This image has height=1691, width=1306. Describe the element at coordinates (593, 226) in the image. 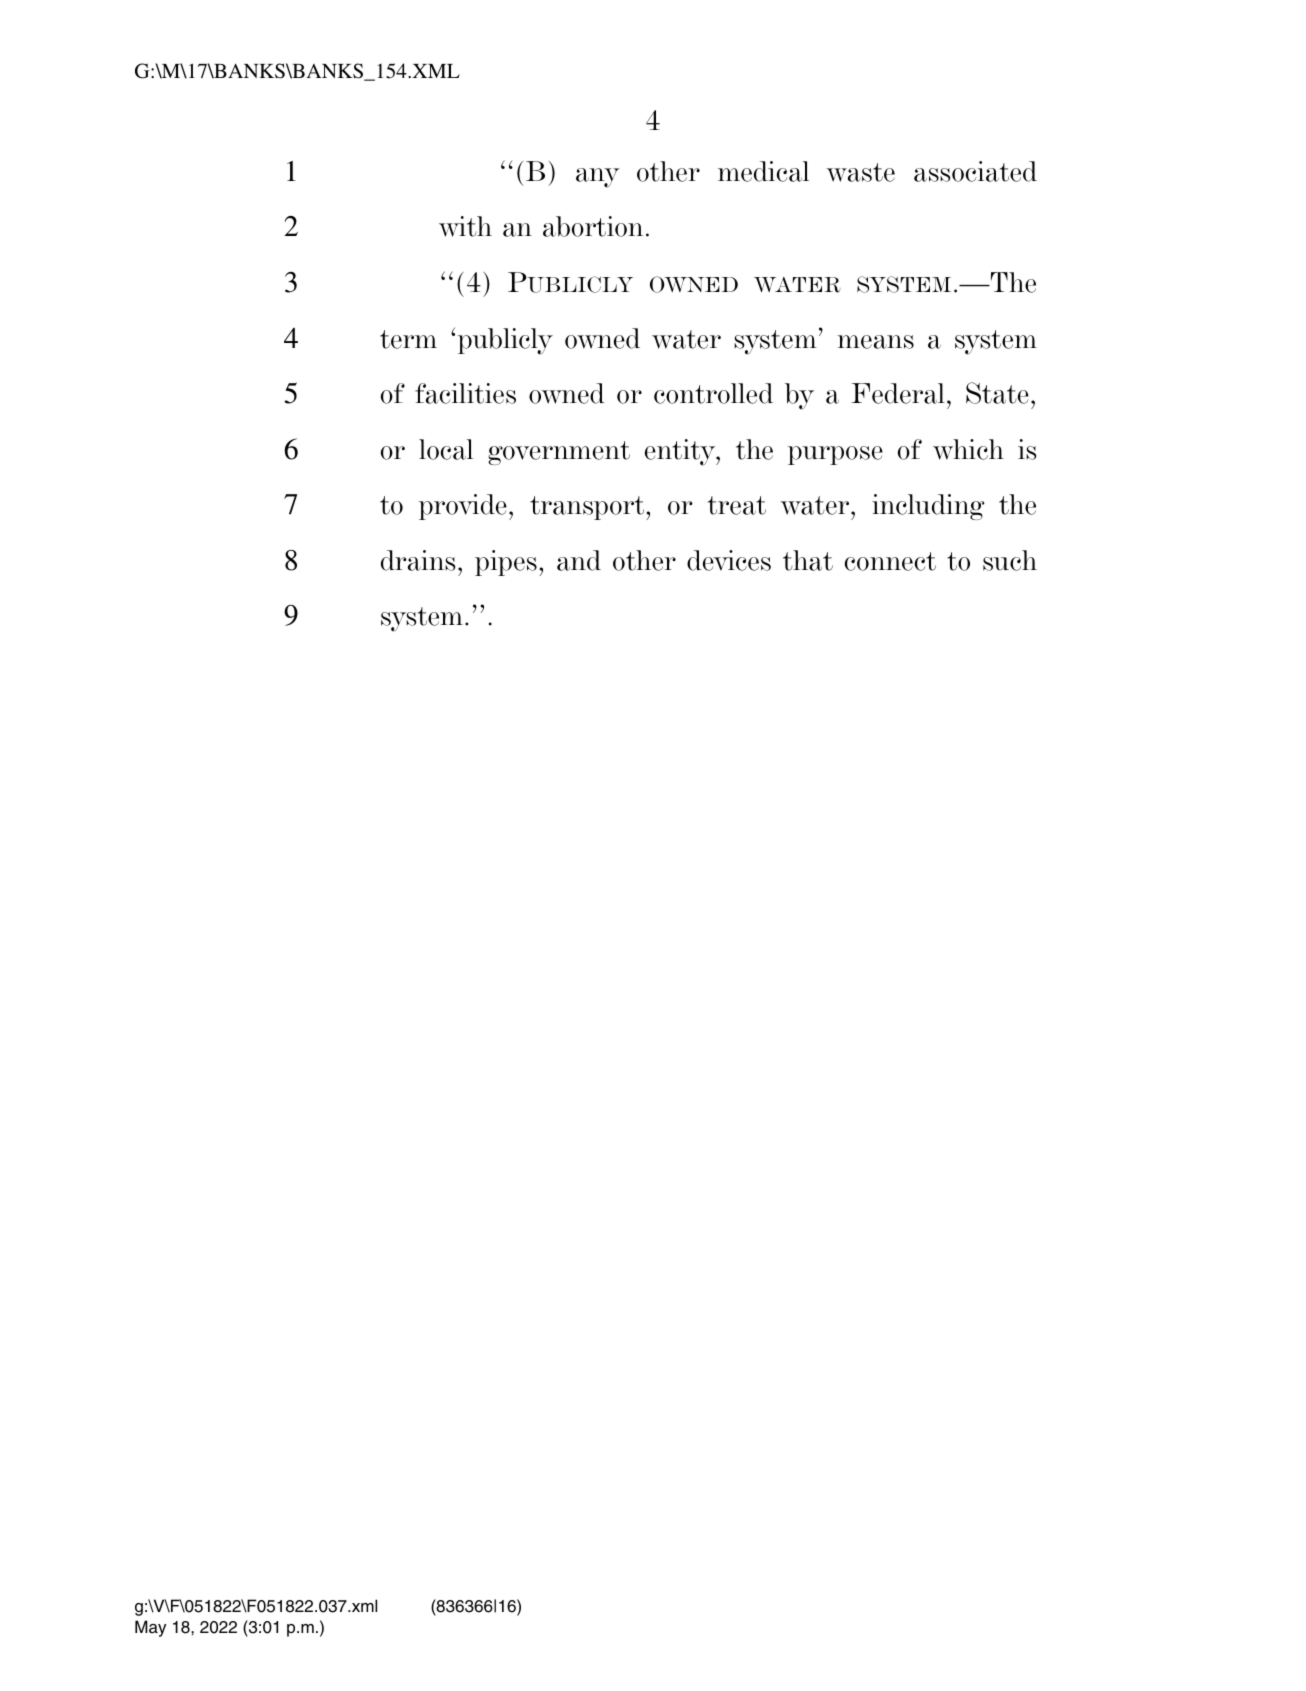

I see `abortion` at that location.
